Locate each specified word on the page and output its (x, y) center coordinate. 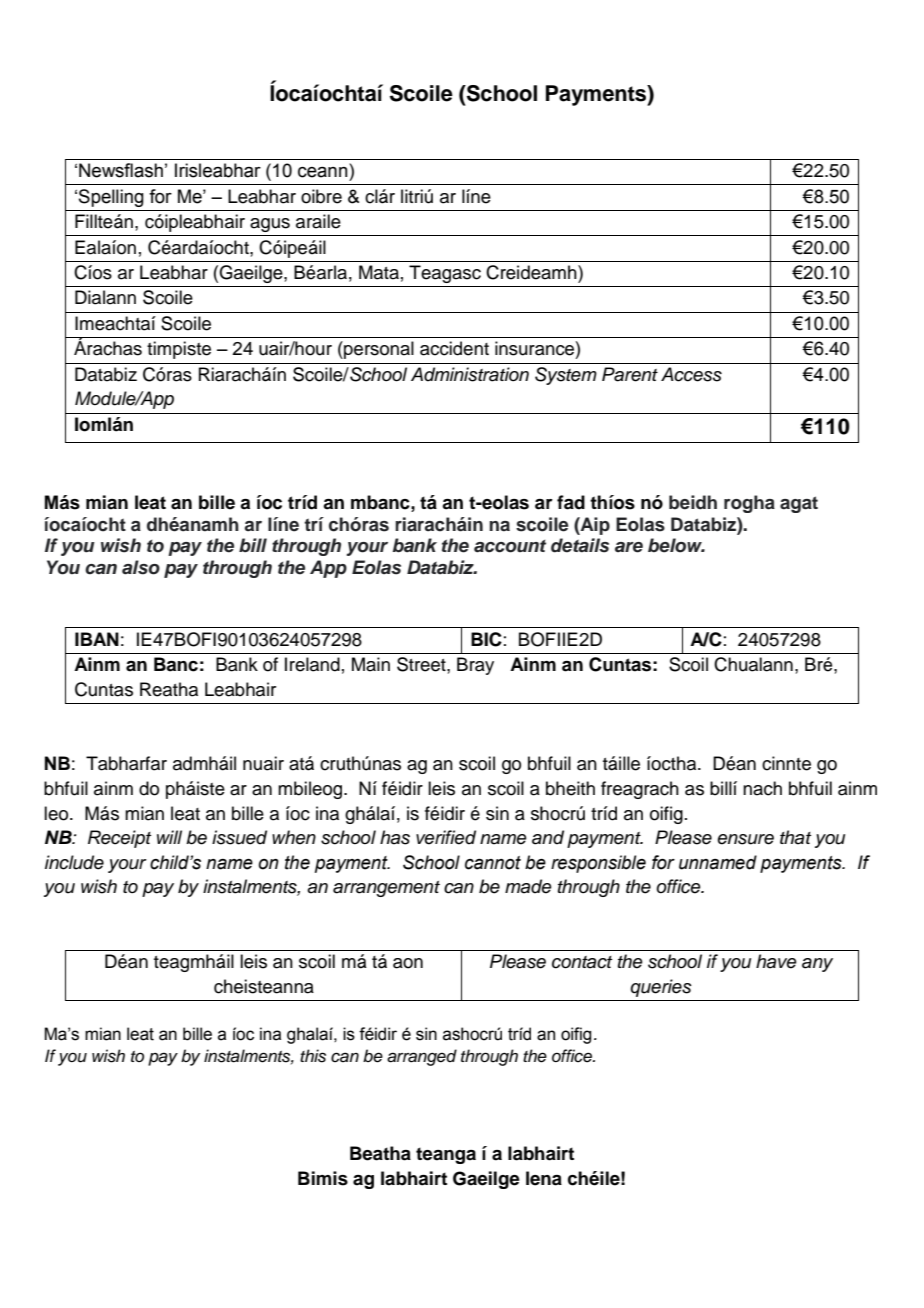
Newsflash (121, 170)
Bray (475, 666)
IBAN (97, 639)
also (141, 567)
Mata (379, 272)
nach (762, 788)
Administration (470, 374)
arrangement (386, 889)
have (776, 961)
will (169, 837)
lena (544, 1178)
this (313, 1056)
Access (691, 374)
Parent (630, 374)
